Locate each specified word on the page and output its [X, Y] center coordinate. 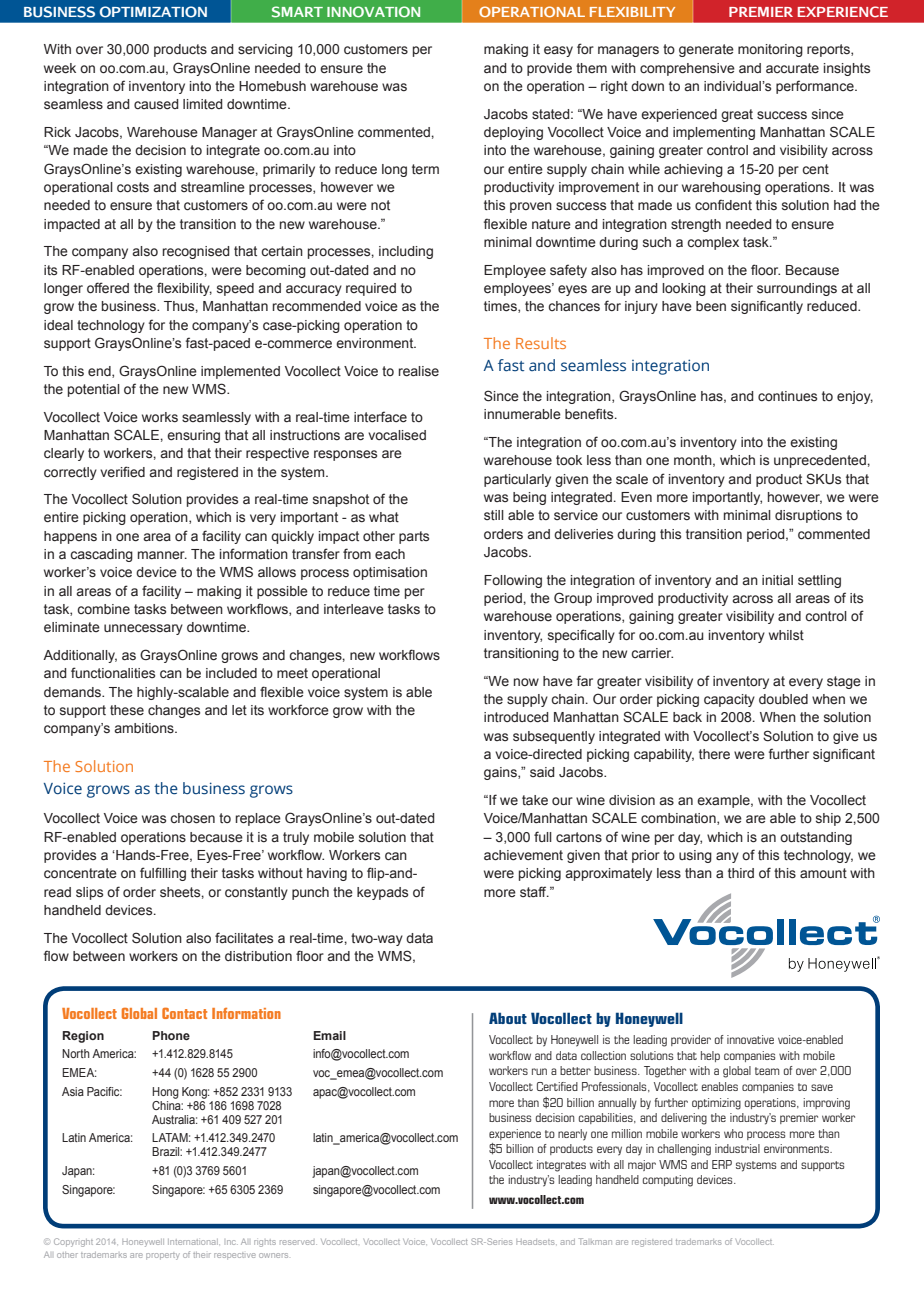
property [163, 1256]
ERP [722, 1164]
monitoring [770, 50]
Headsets [536, 1242]
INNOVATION [373, 12]
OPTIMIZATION [153, 12]
